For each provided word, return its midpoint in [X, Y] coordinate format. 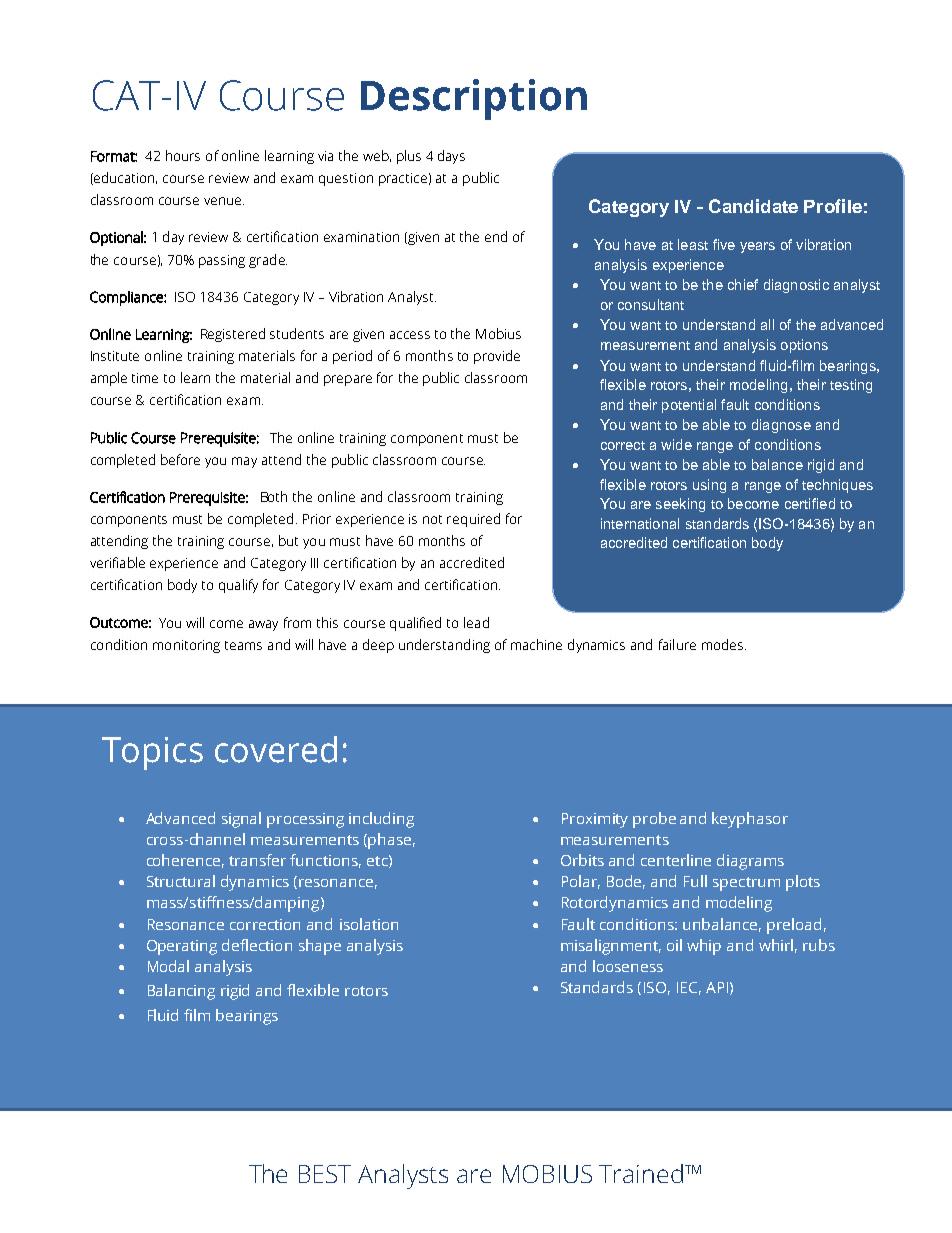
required [473, 520]
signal [241, 820]
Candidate [753, 206]
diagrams [750, 862]
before [180, 459]
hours [183, 155]
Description [474, 99]
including [381, 820]
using [709, 486]
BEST [325, 1174]
